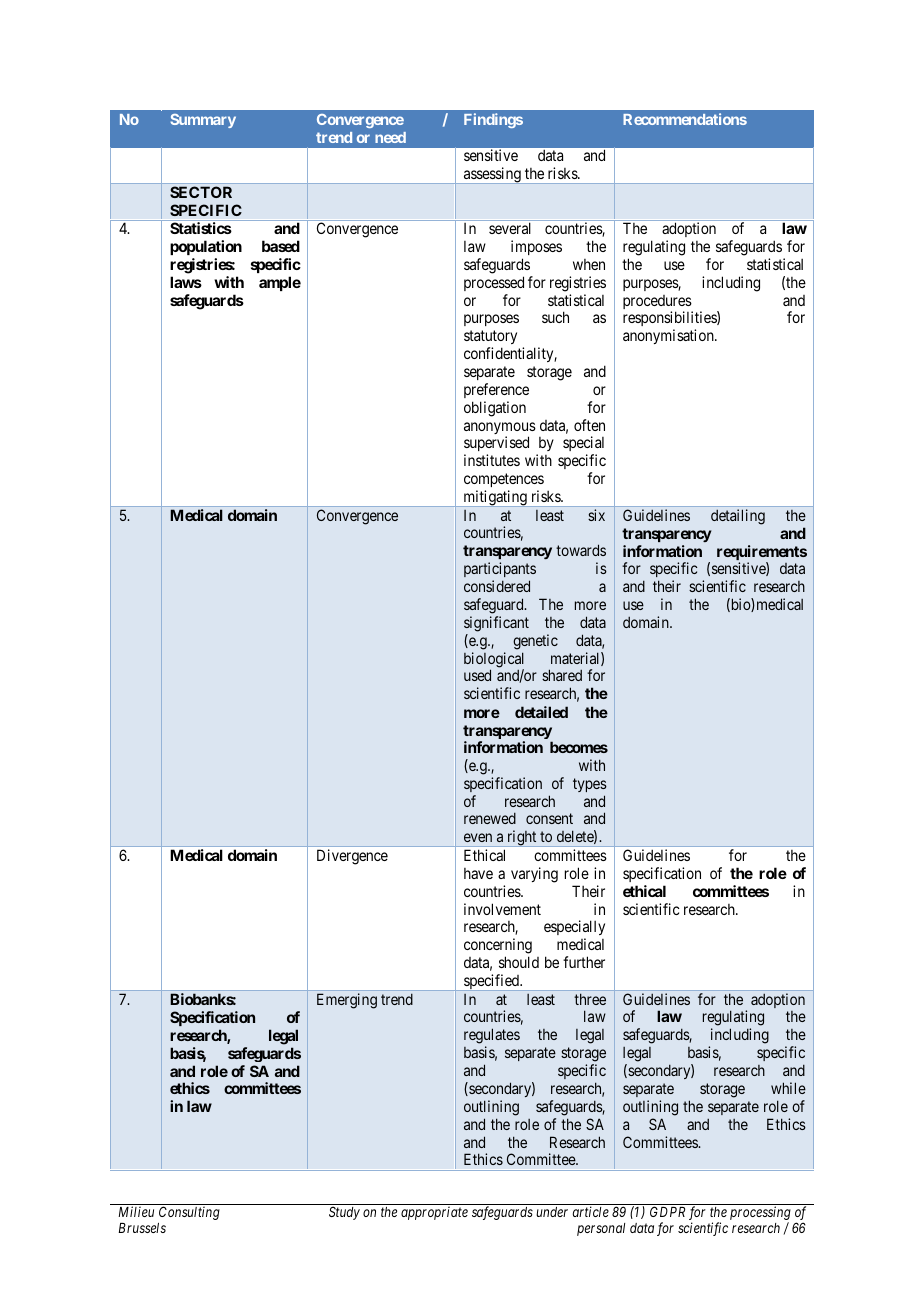 The image size is (924, 1308). Describe the element at coordinates (667, 1211) in the image. I see `GDPR` at that location.
